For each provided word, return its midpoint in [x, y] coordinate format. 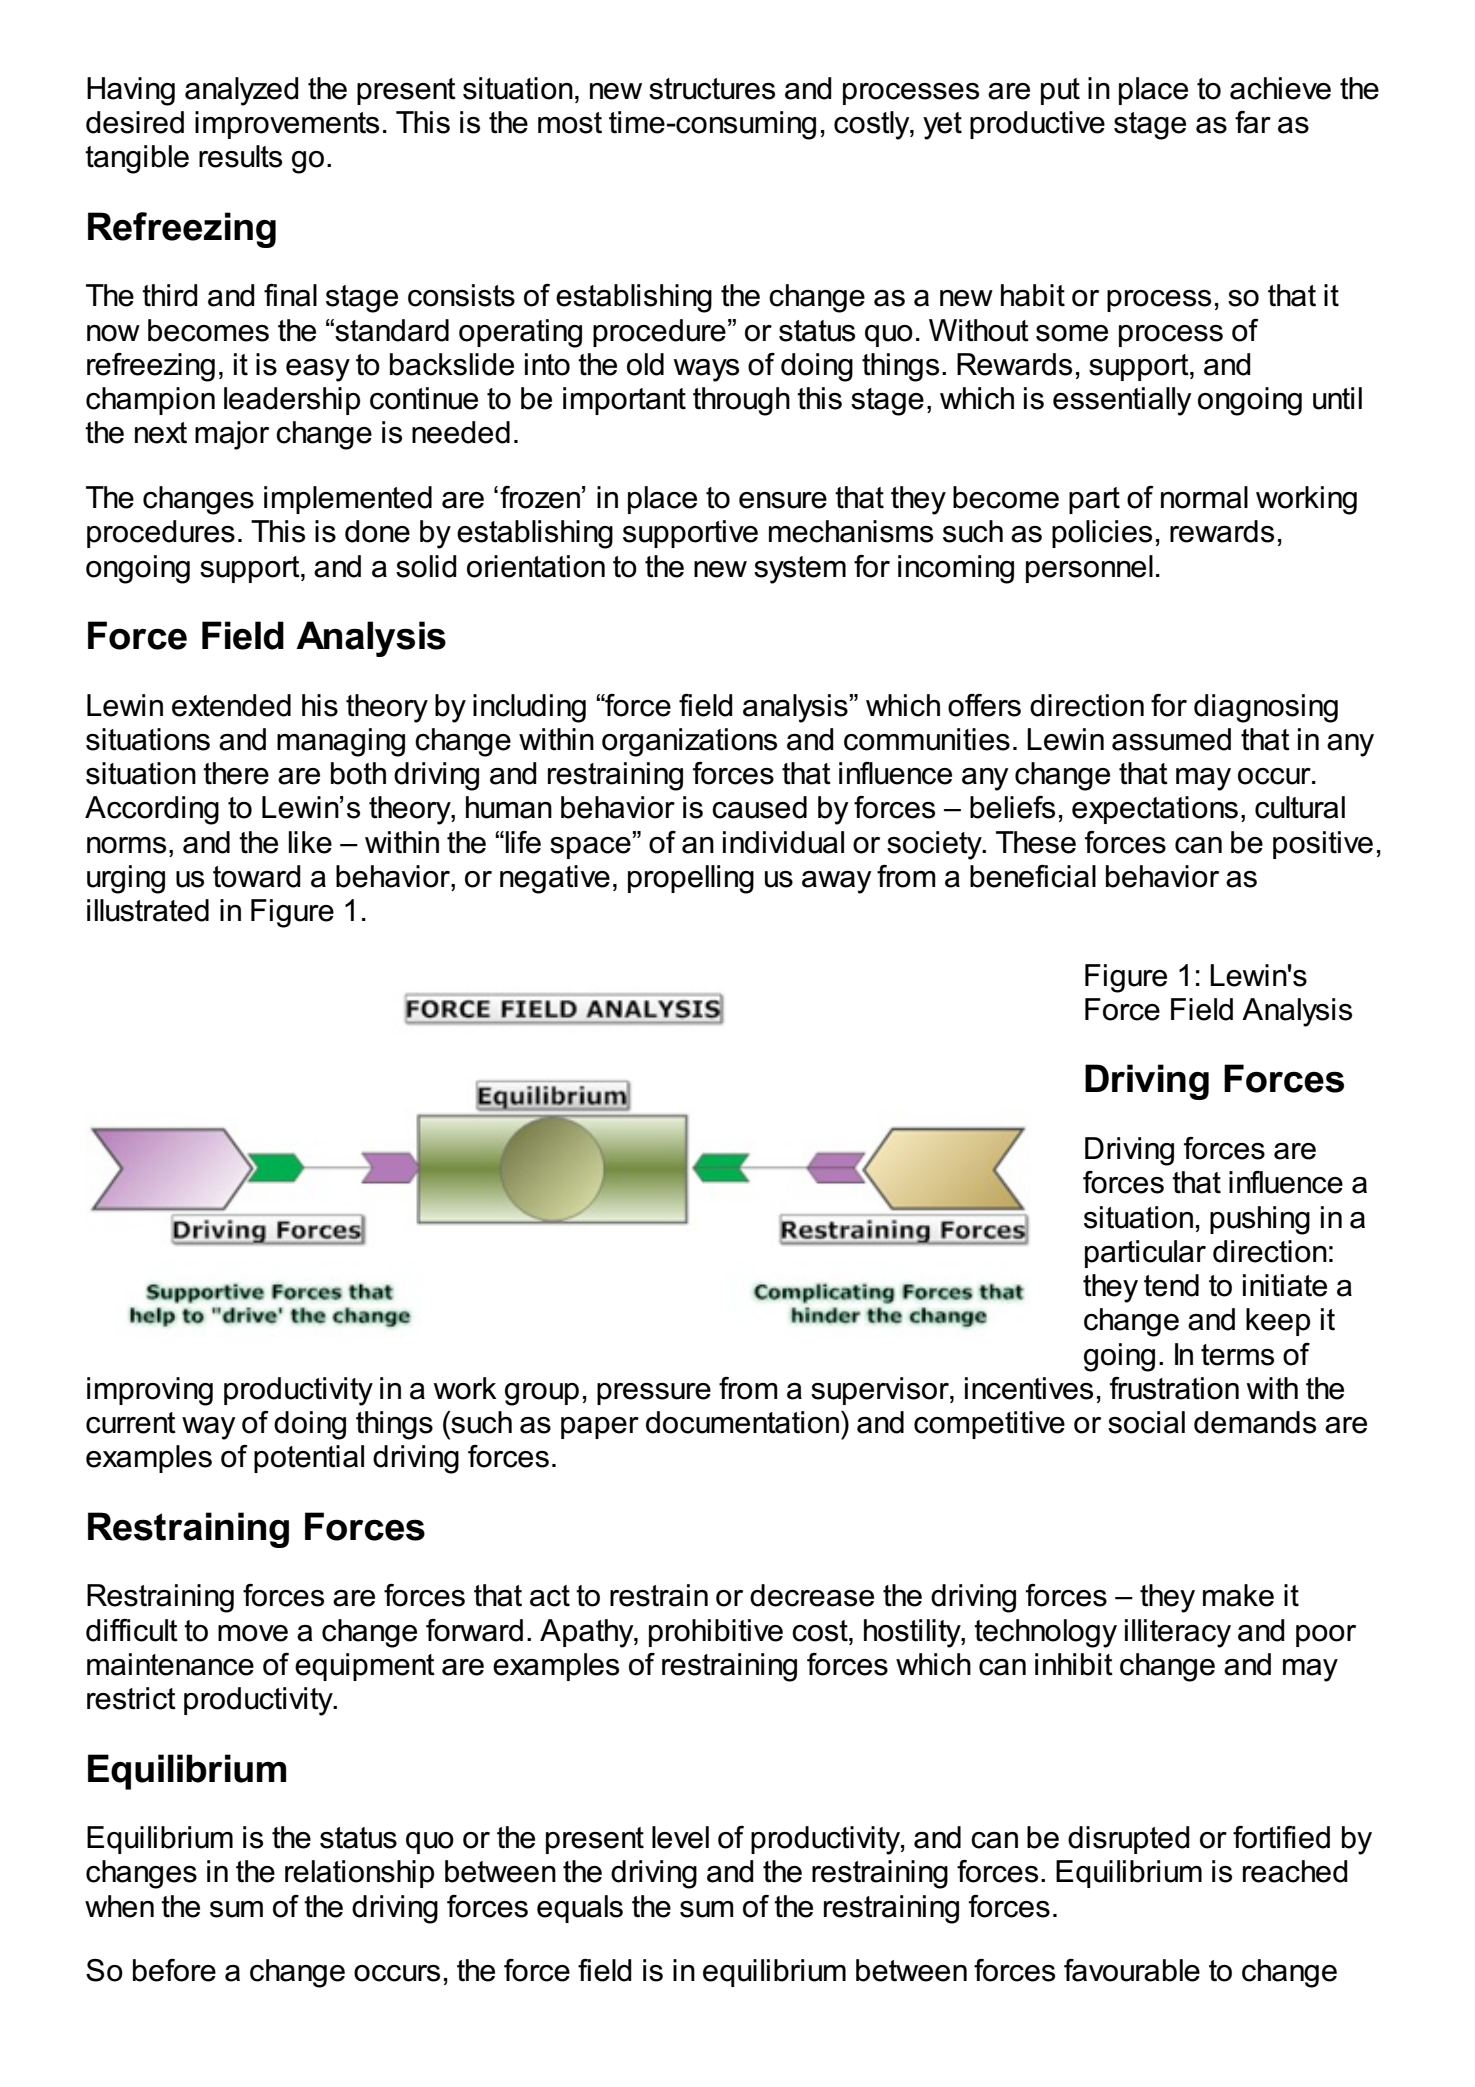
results [240, 156]
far [1253, 122]
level [680, 1837]
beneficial [1033, 876]
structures [712, 89]
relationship [359, 1874]
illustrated [148, 910]
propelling [691, 879]
